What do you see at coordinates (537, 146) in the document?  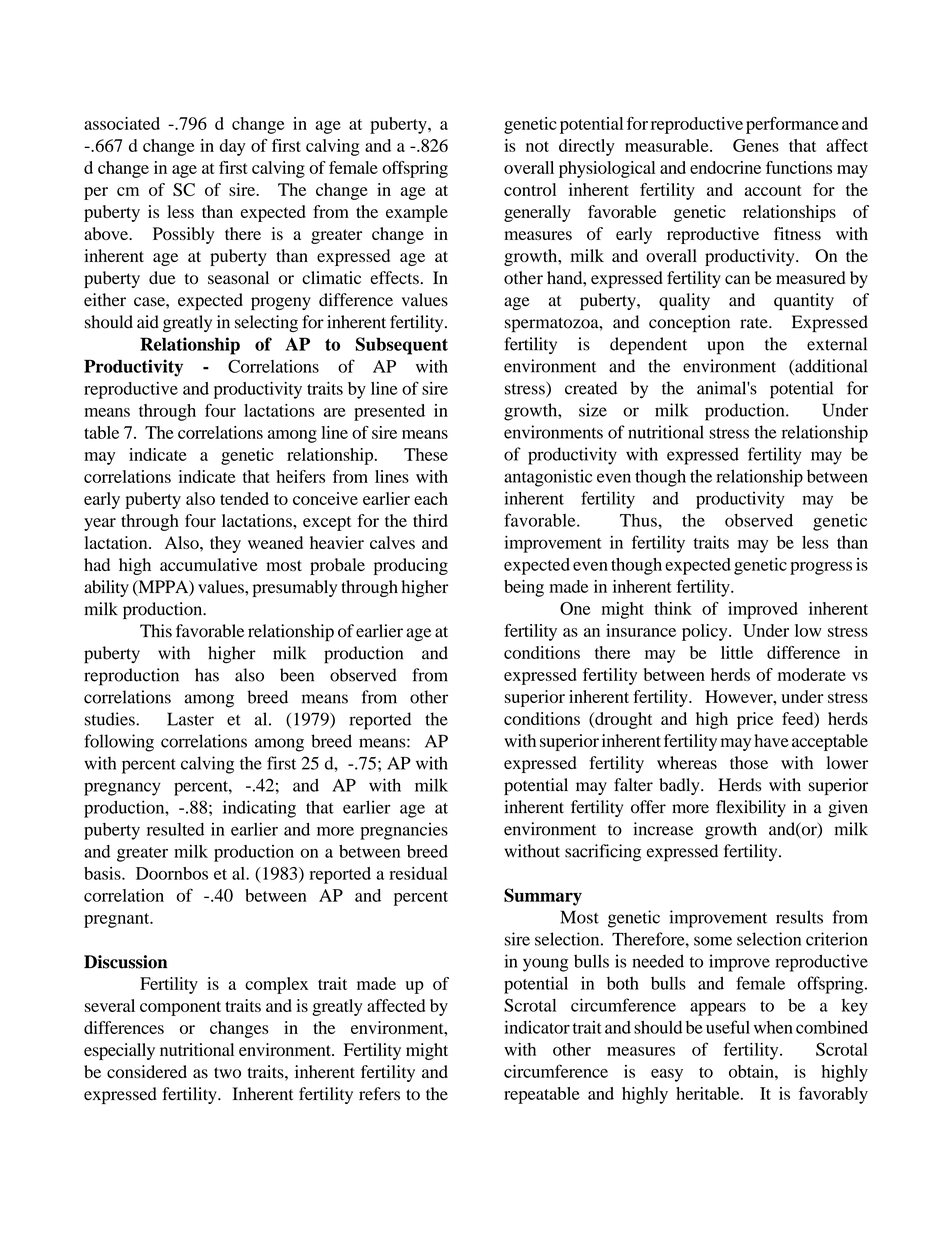 I see `not` at bounding box center [537, 146].
